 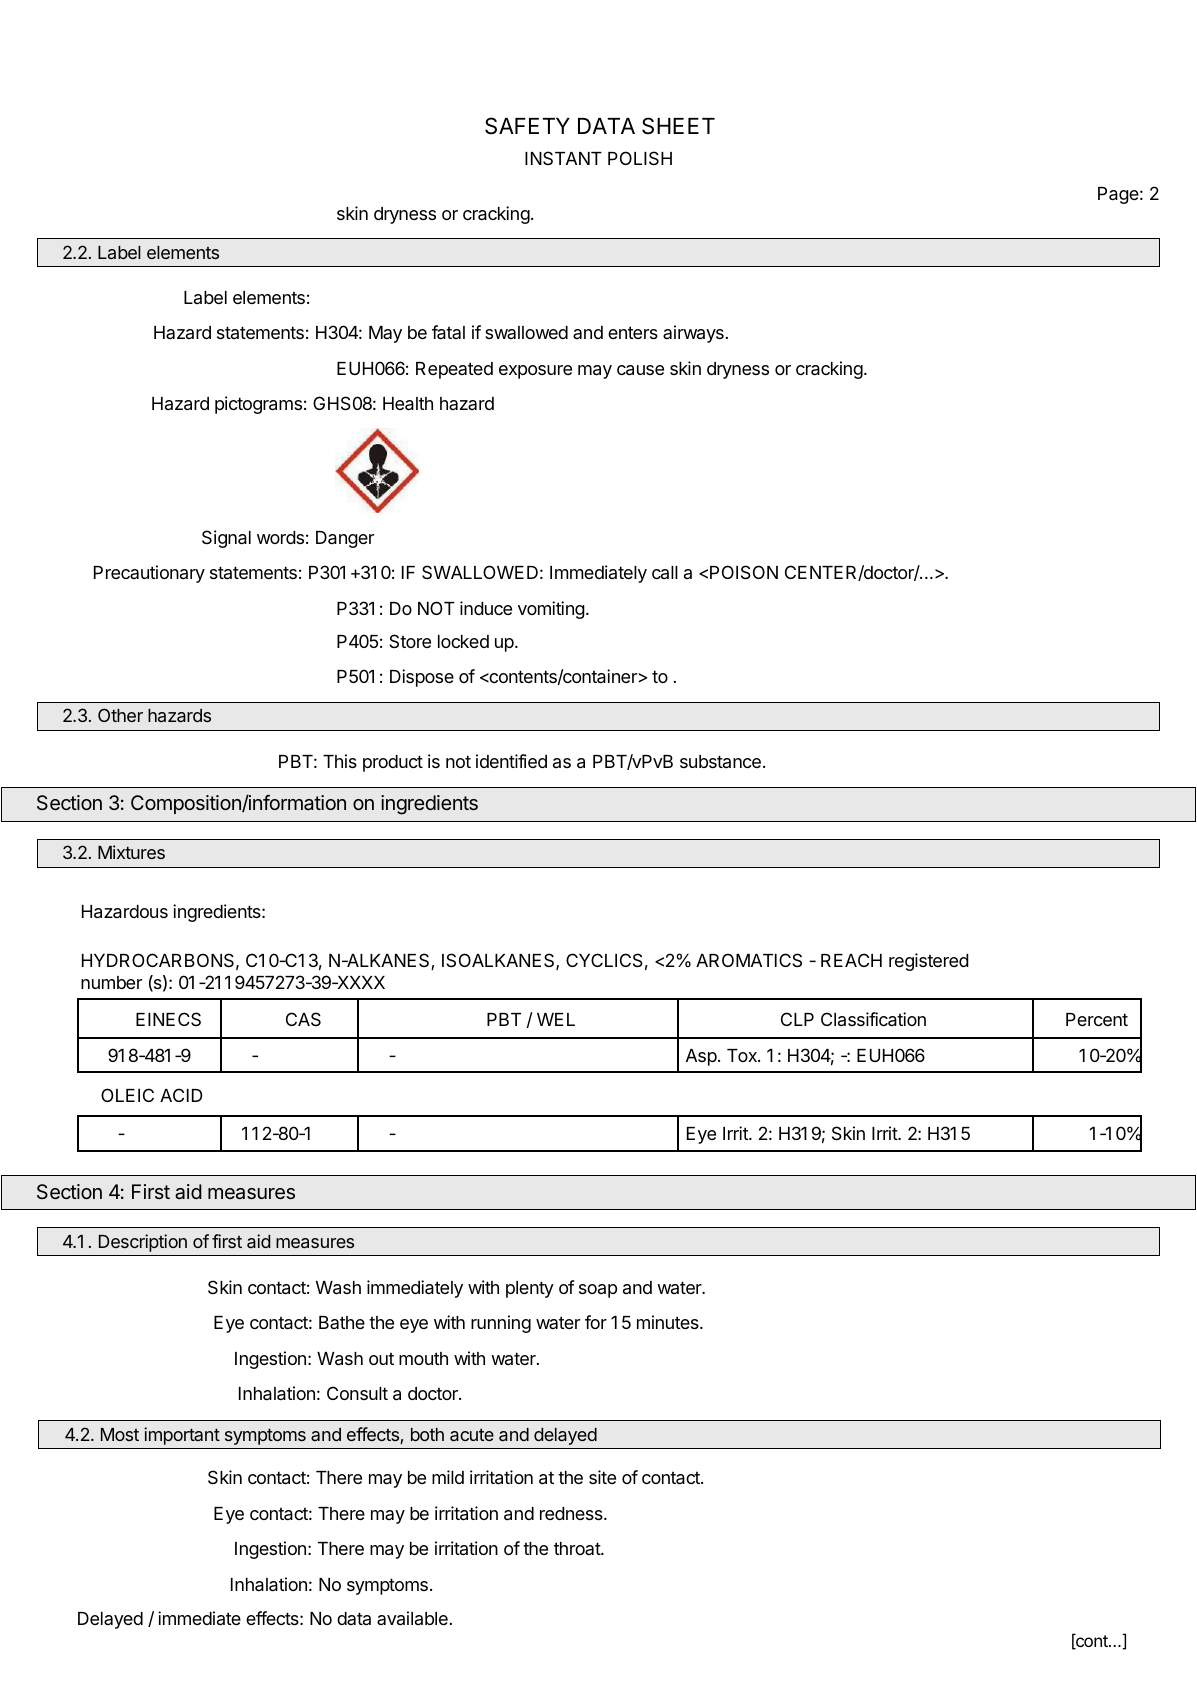 I want to click on SAFETY, so click(x=527, y=126).
